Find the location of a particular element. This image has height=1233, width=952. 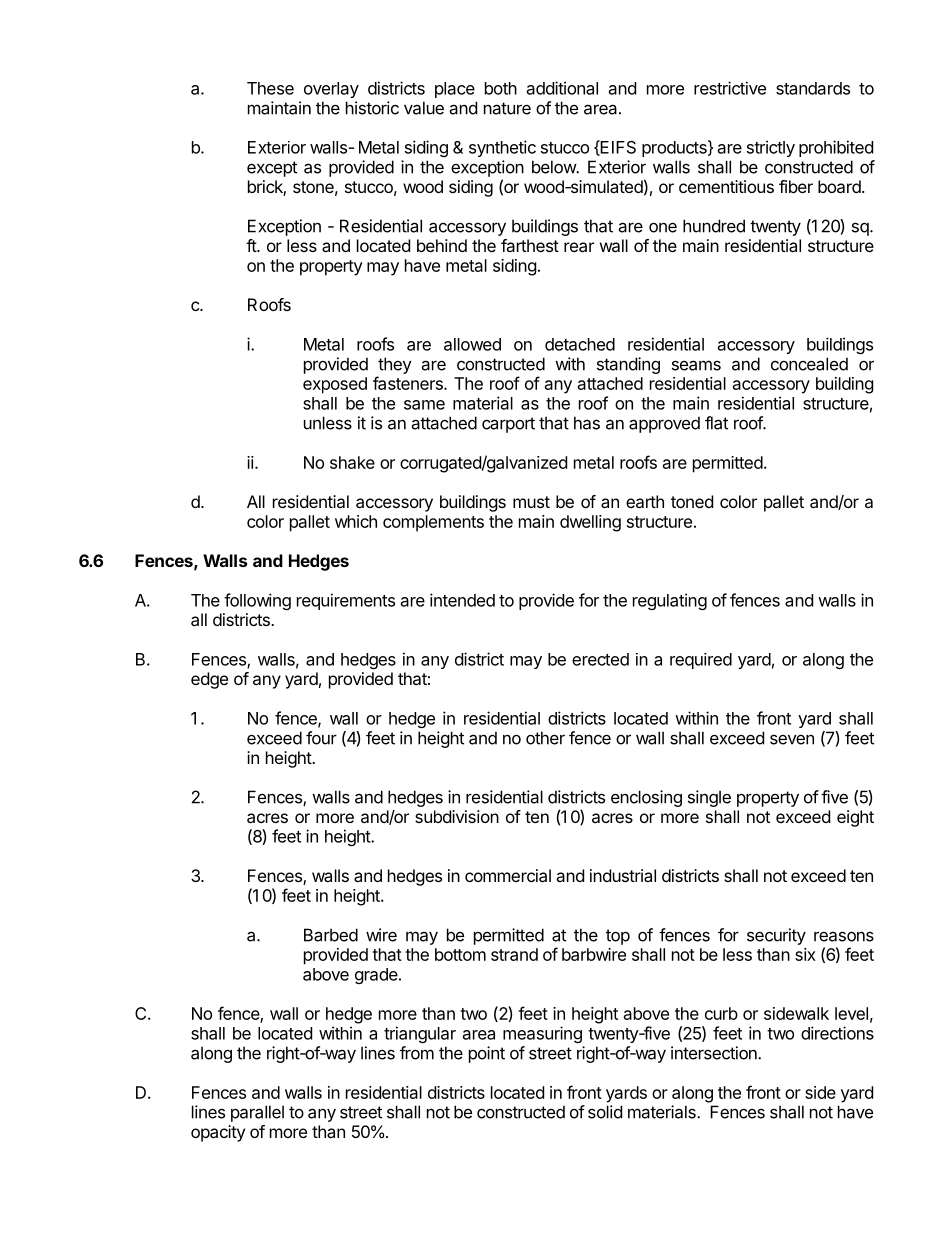

These is located at coordinates (270, 88).
